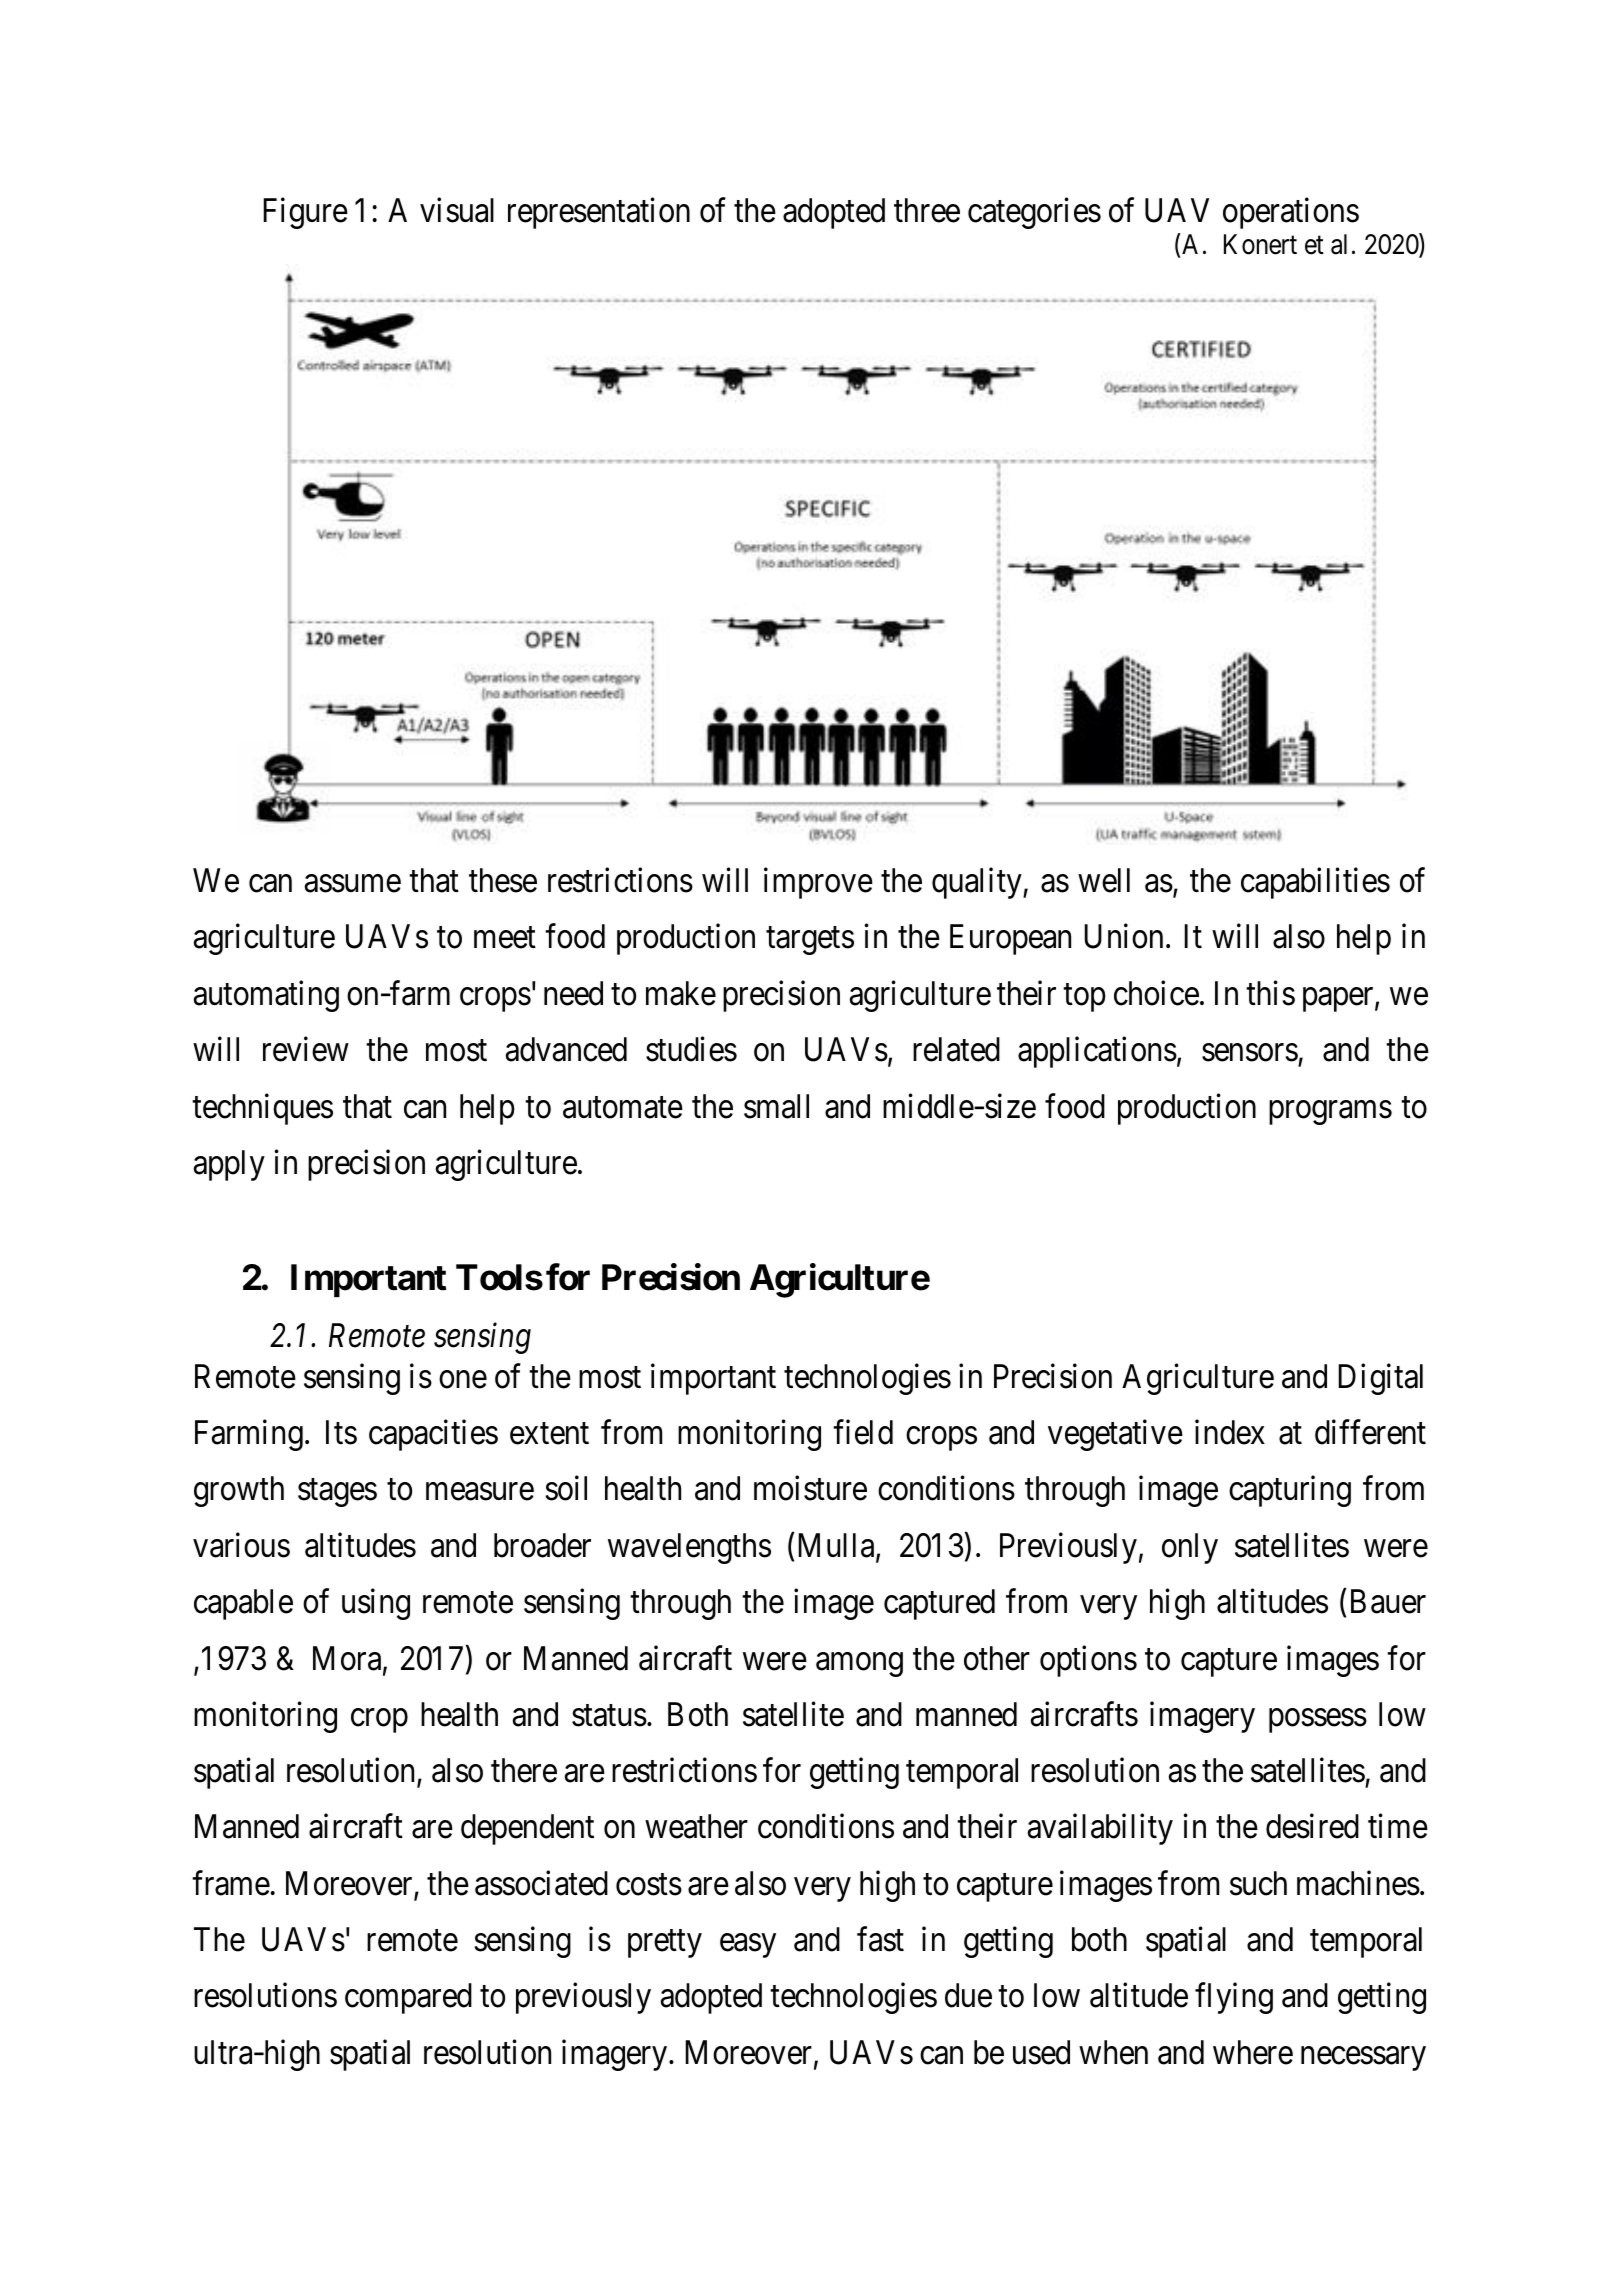  I want to click on operations, so click(1291, 213).
